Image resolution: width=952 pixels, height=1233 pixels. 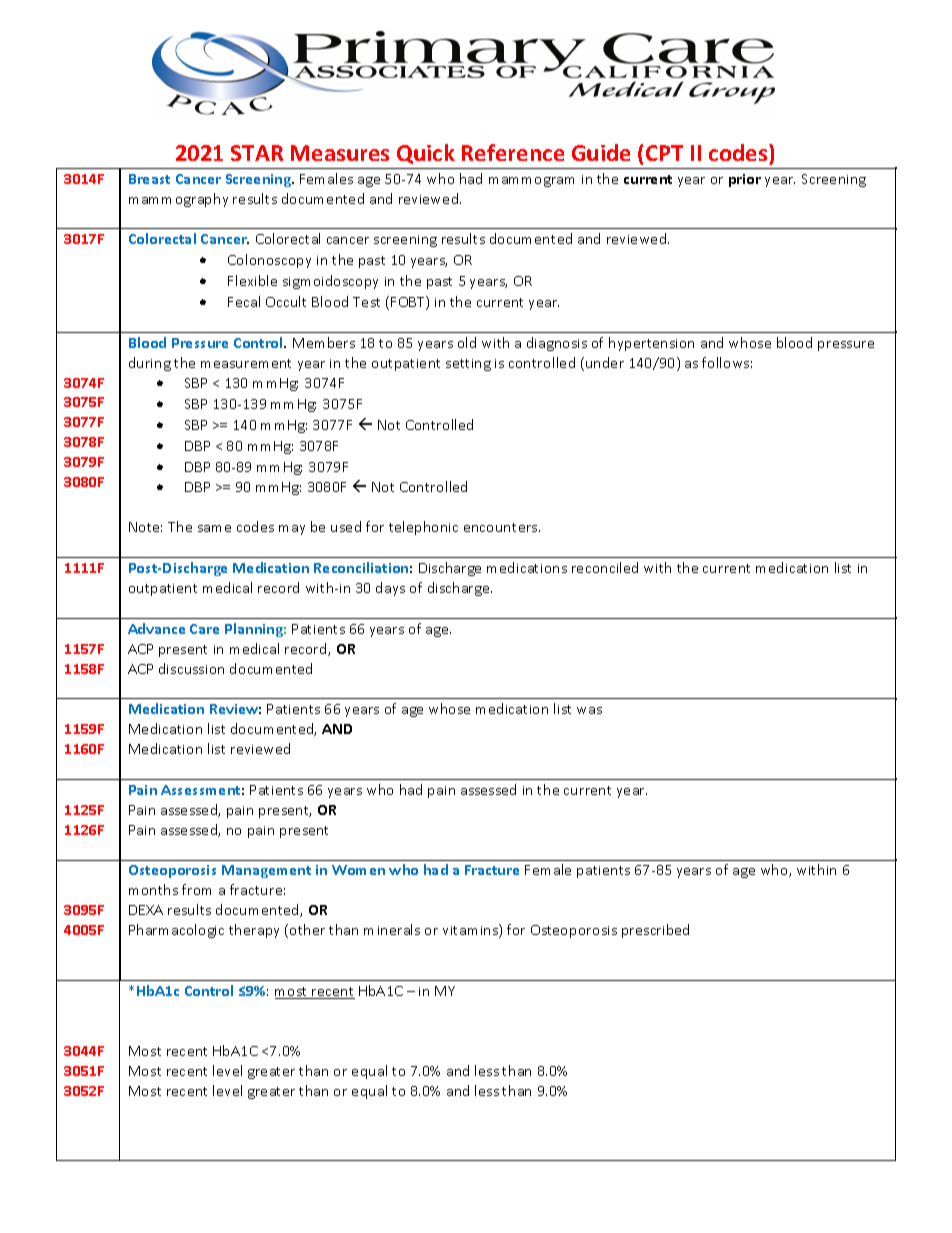 I want to click on under, so click(x=605, y=362).
